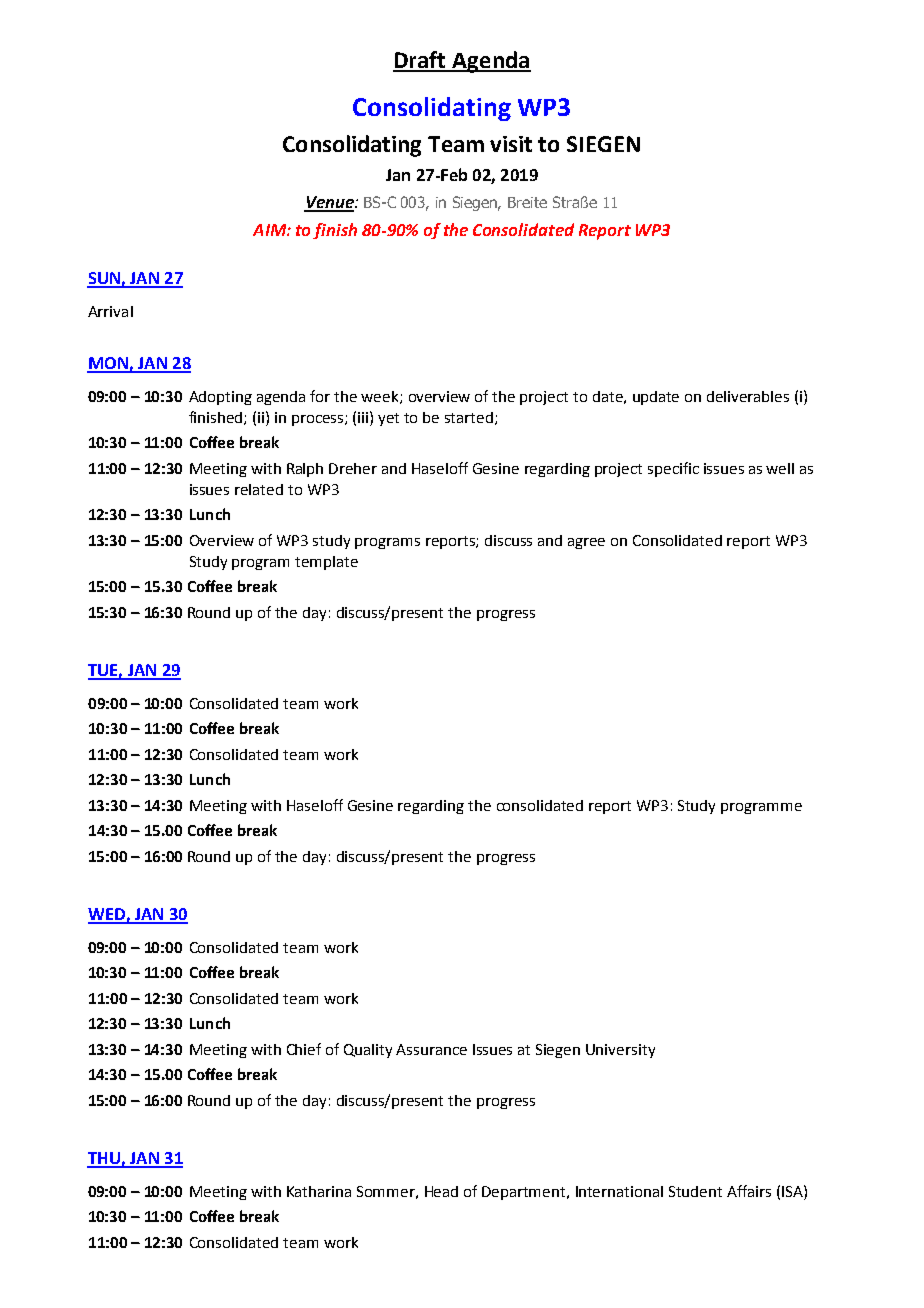 This page has height=1308, width=924. Describe the element at coordinates (748, 396) in the page. I see `deliverables` at that location.
